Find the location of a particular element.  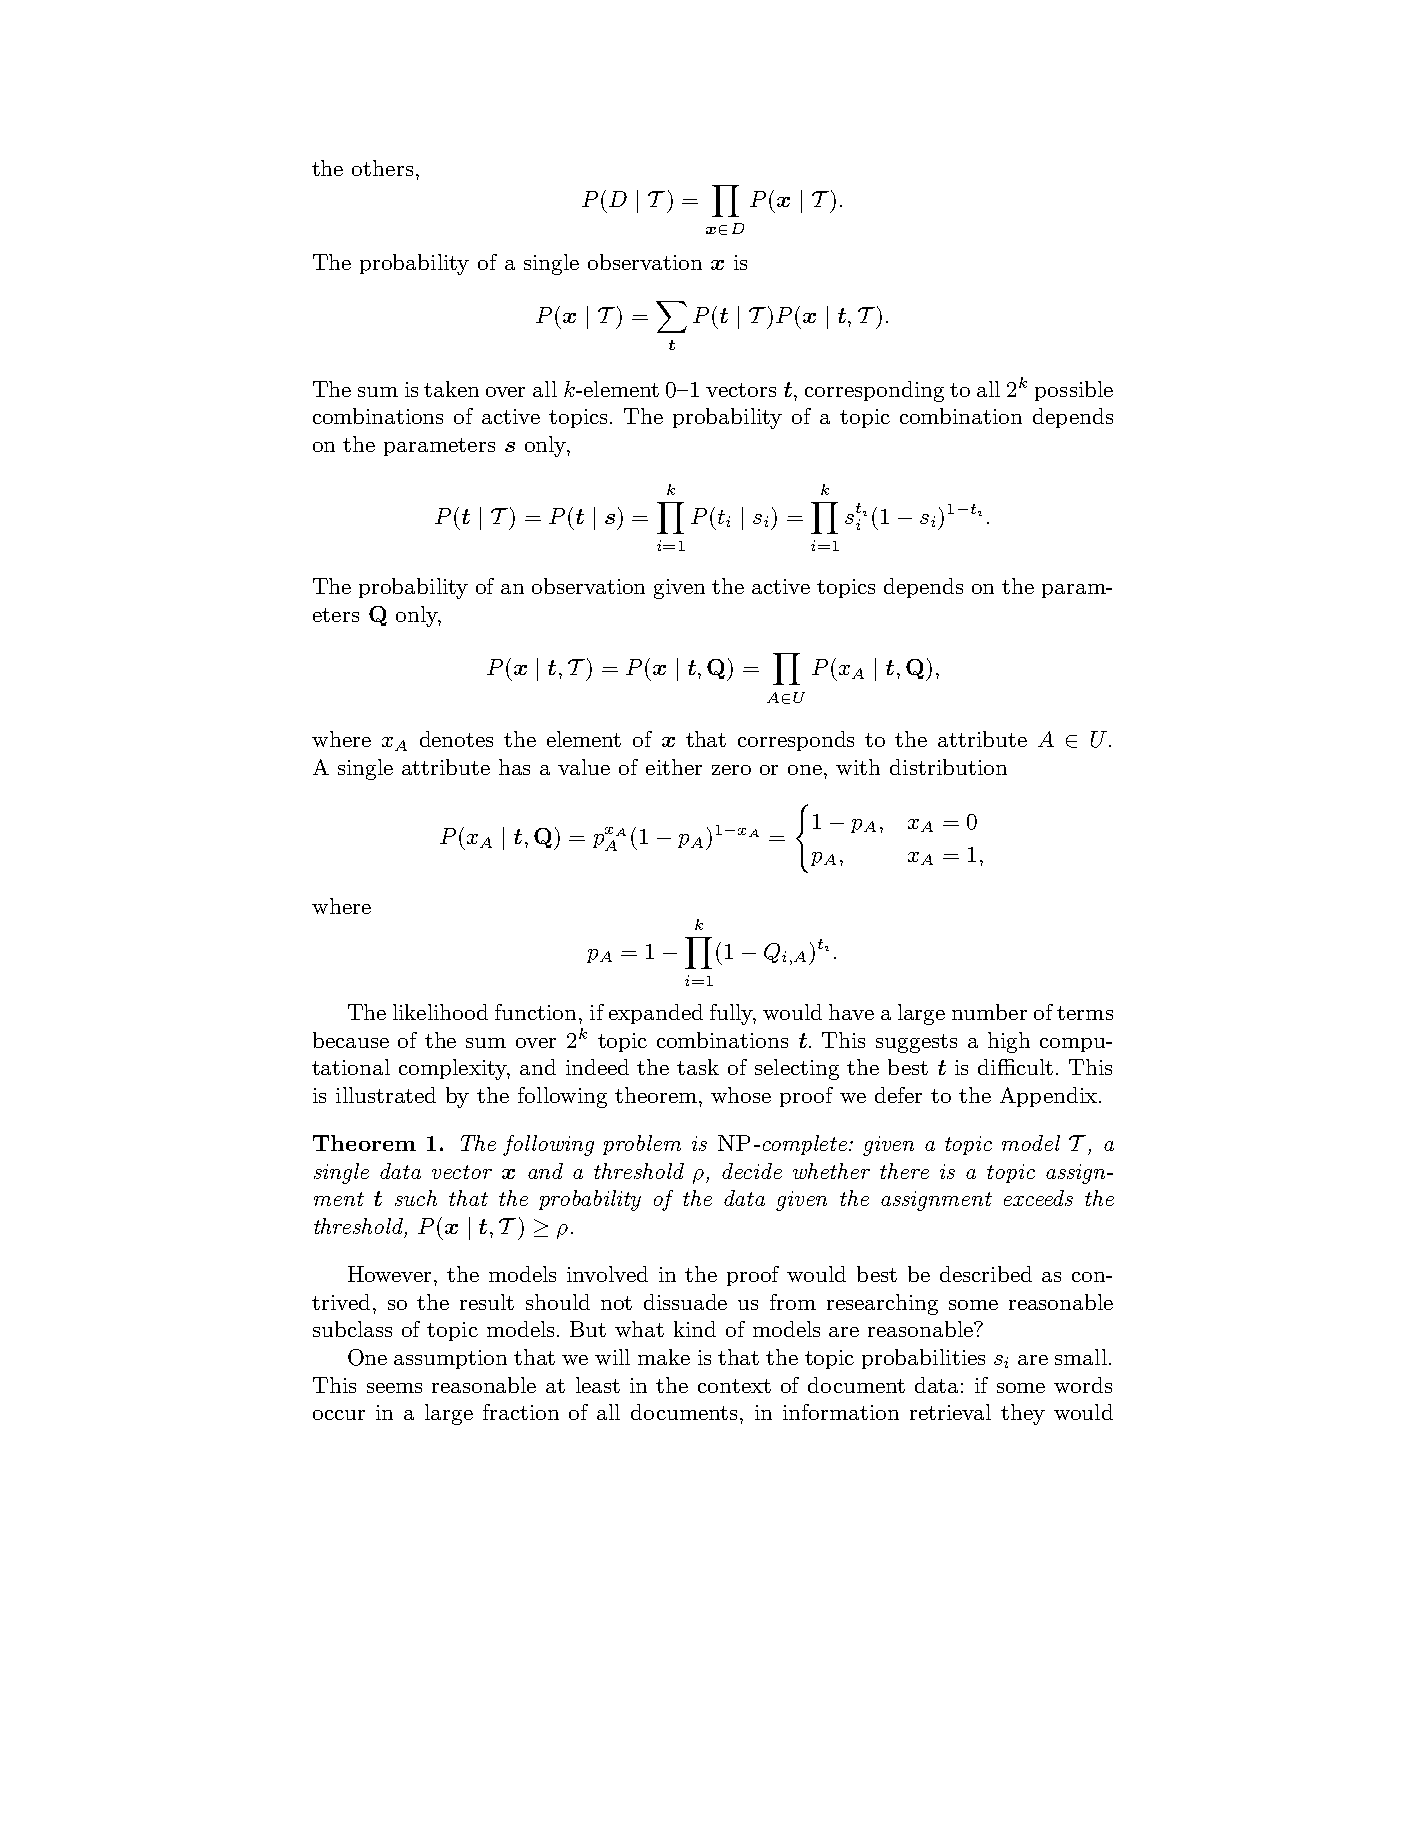

others is located at coordinates (382, 168).
